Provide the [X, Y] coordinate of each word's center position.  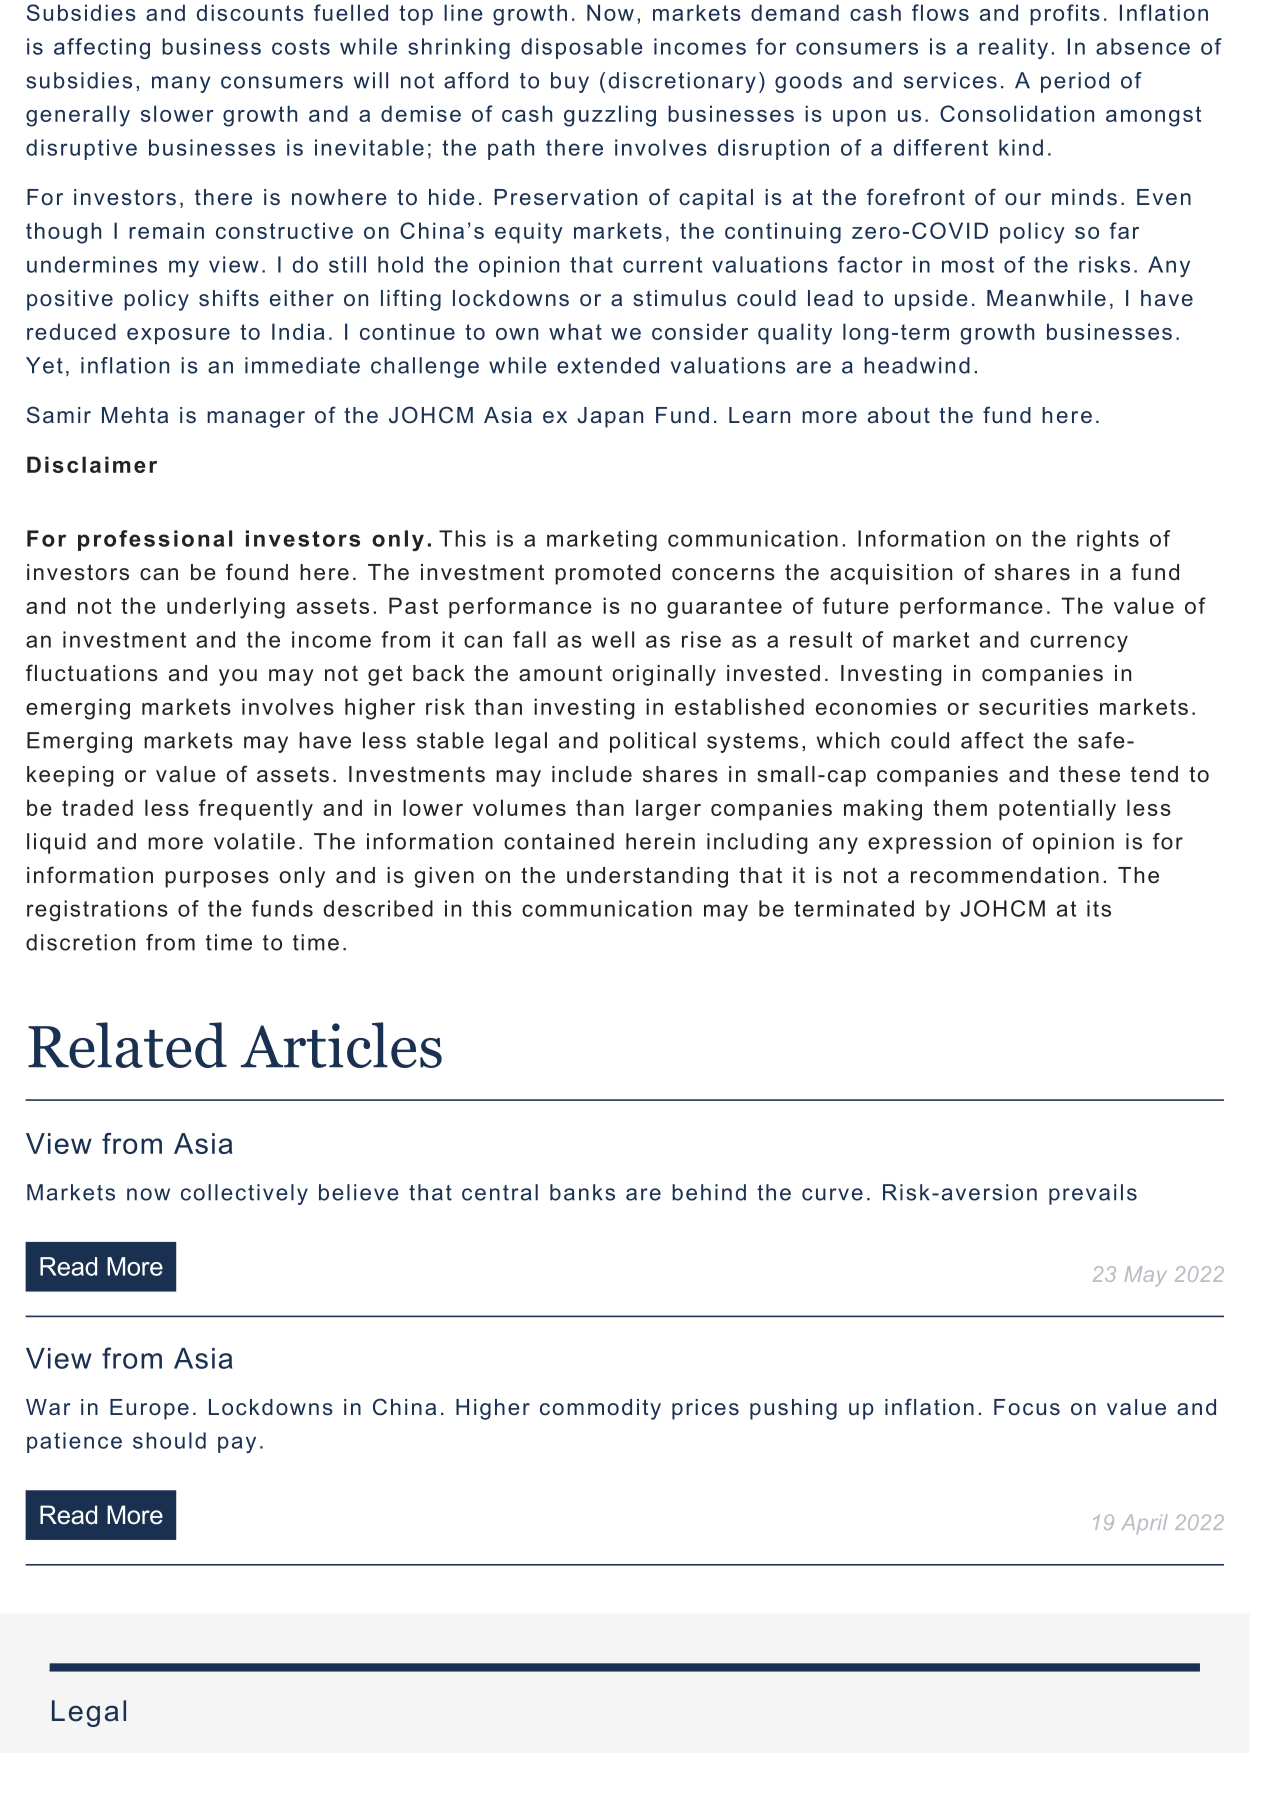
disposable [582, 48]
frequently [256, 810]
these [1089, 774]
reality [1013, 48]
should [169, 1440]
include [592, 774]
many [181, 84]
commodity [600, 1409]
